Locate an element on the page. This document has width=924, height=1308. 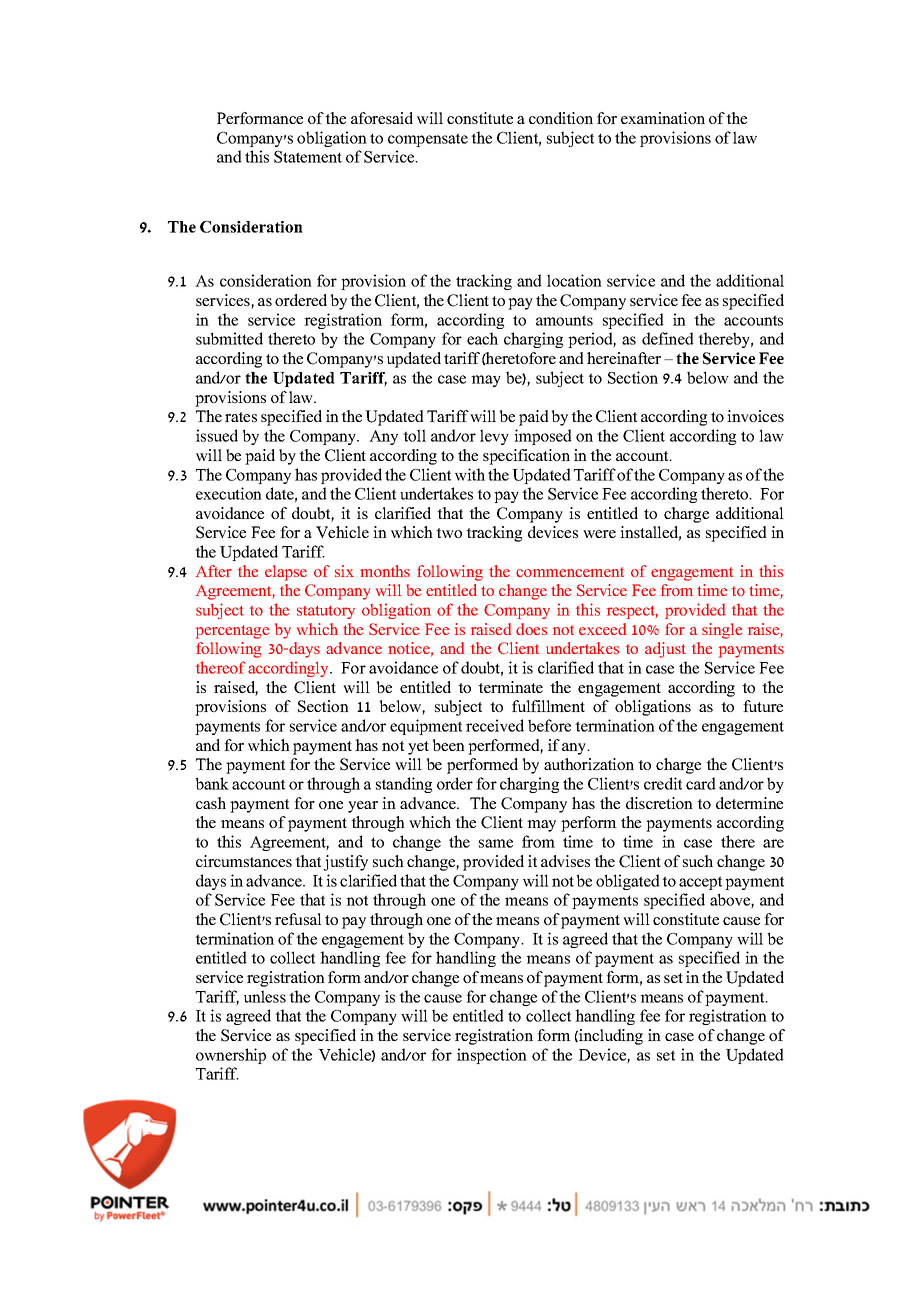
accept is located at coordinates (700, 883).
